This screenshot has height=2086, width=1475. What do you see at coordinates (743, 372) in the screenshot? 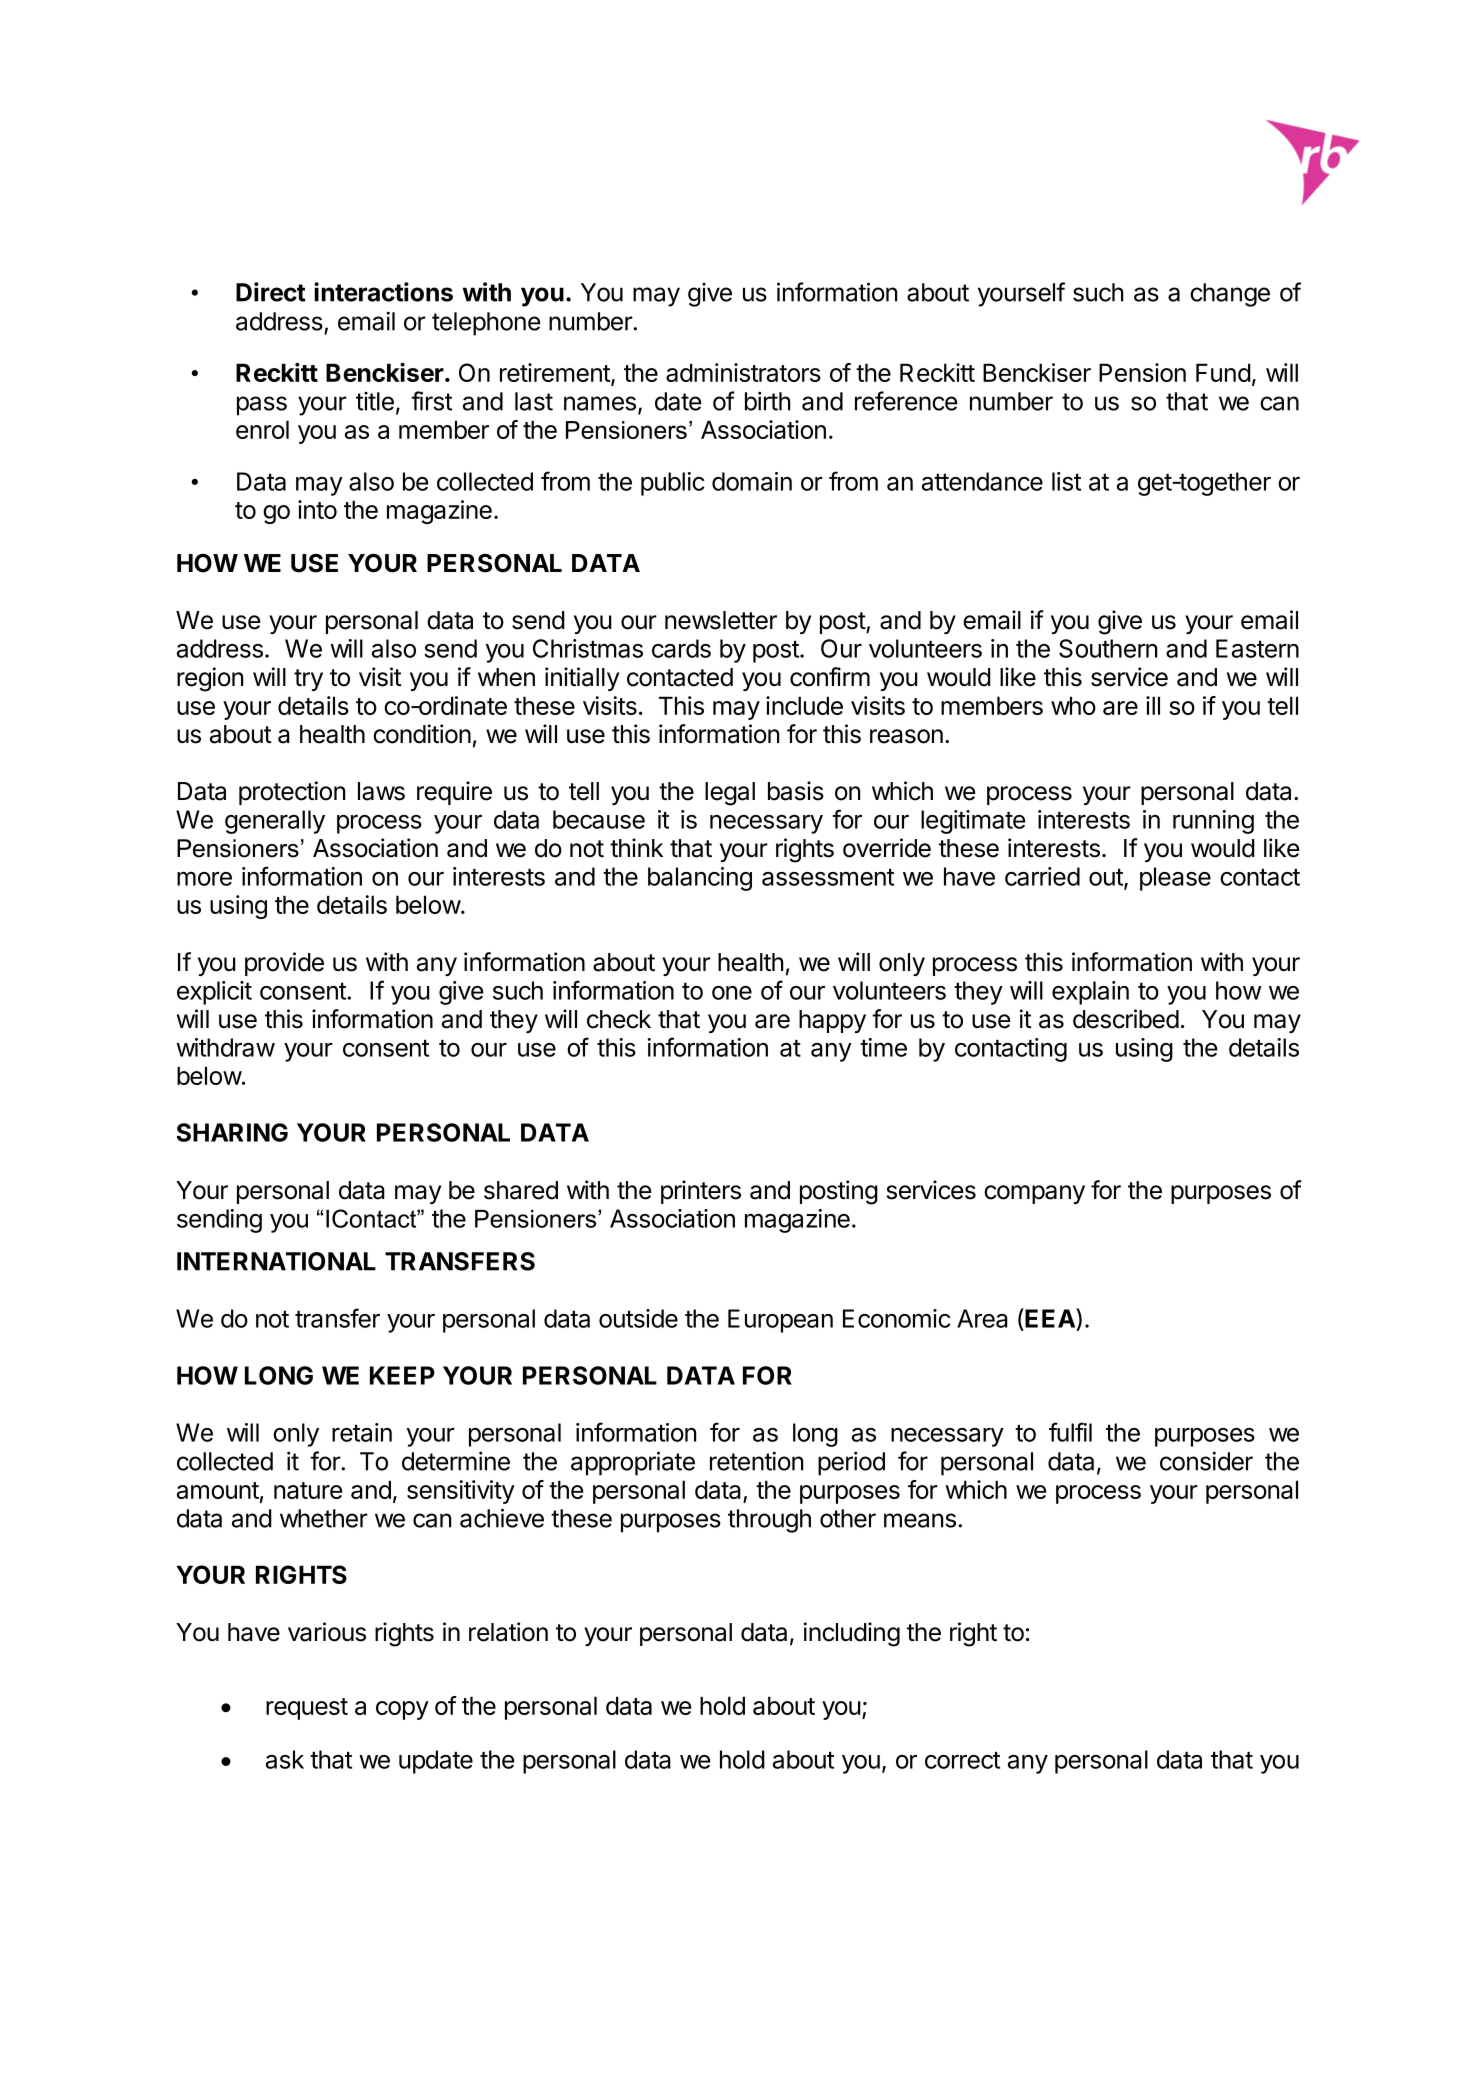
I see `administrators` at bounding box center [743, 372].
